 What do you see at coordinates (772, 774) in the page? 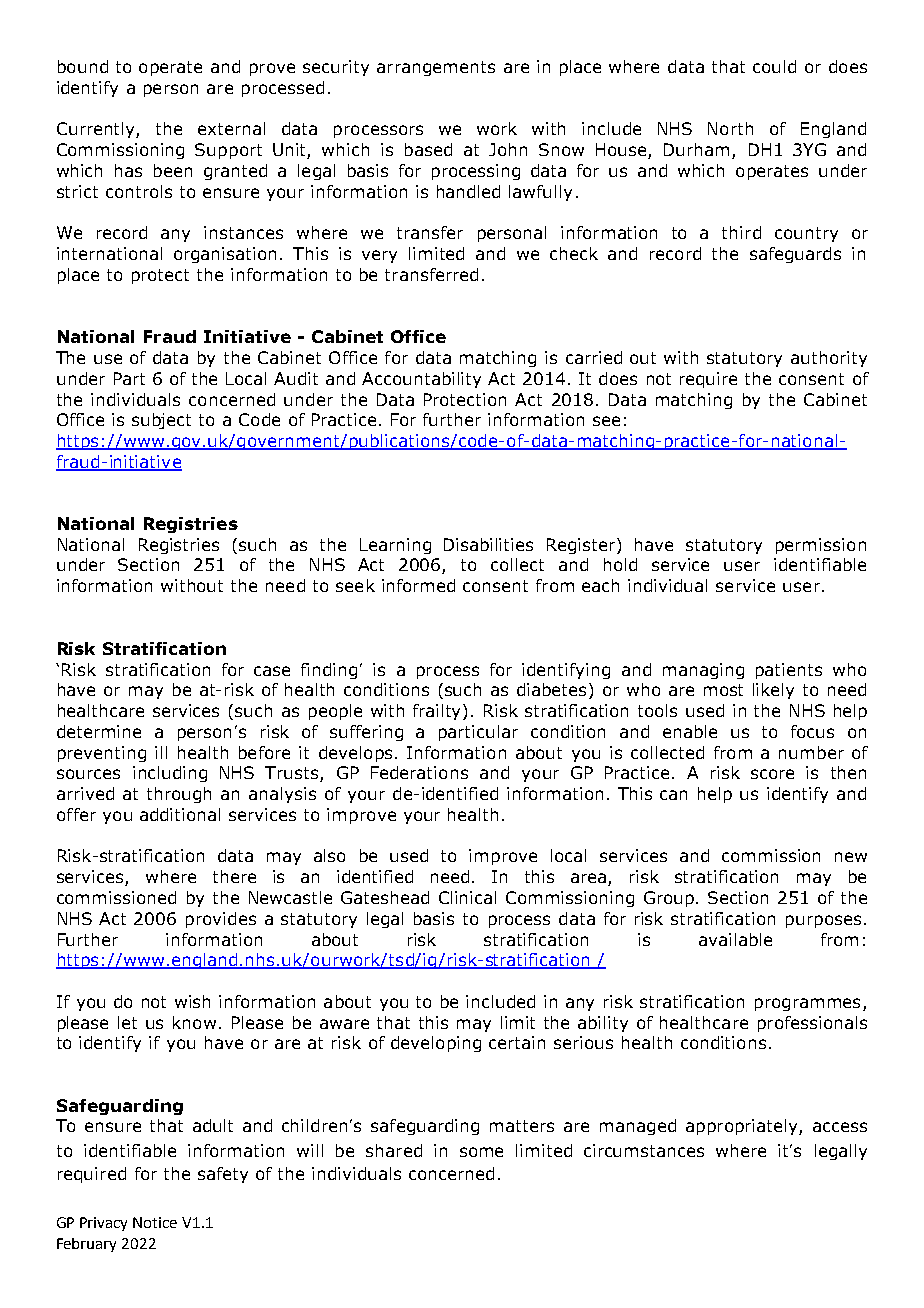
I see `score` at bounding box center [772, 774].
